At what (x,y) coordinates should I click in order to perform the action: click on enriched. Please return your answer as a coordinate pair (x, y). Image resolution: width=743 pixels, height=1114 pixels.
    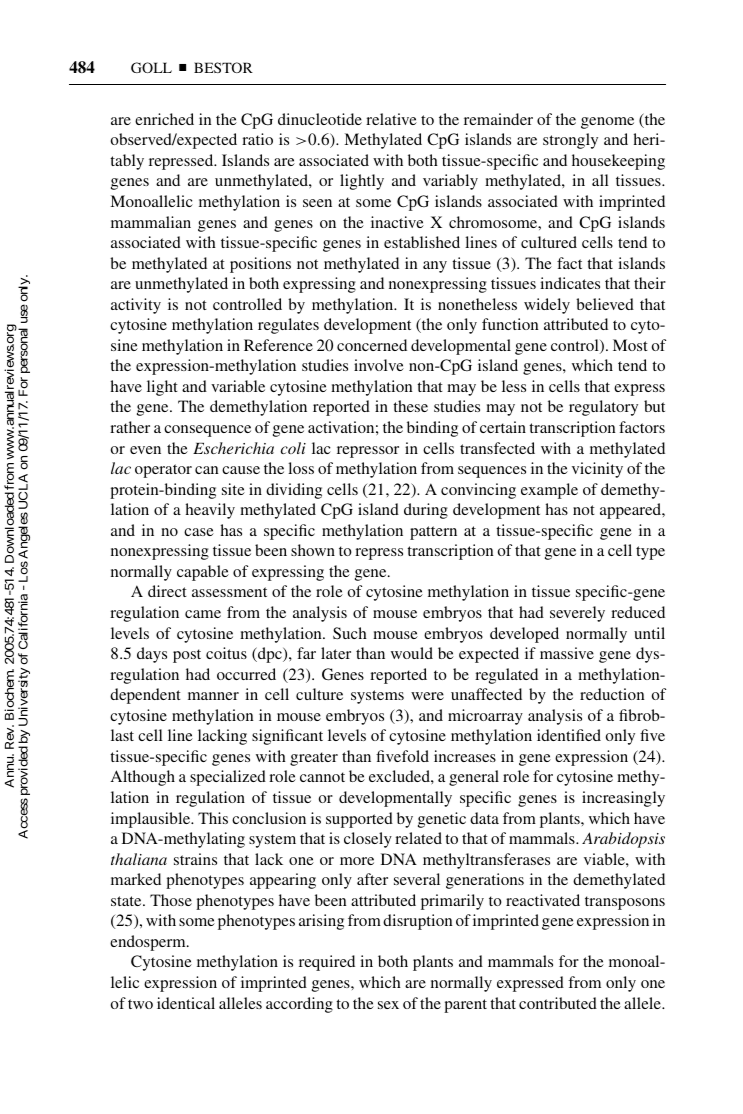
    Looking at the image, I should click on (164, 119).
